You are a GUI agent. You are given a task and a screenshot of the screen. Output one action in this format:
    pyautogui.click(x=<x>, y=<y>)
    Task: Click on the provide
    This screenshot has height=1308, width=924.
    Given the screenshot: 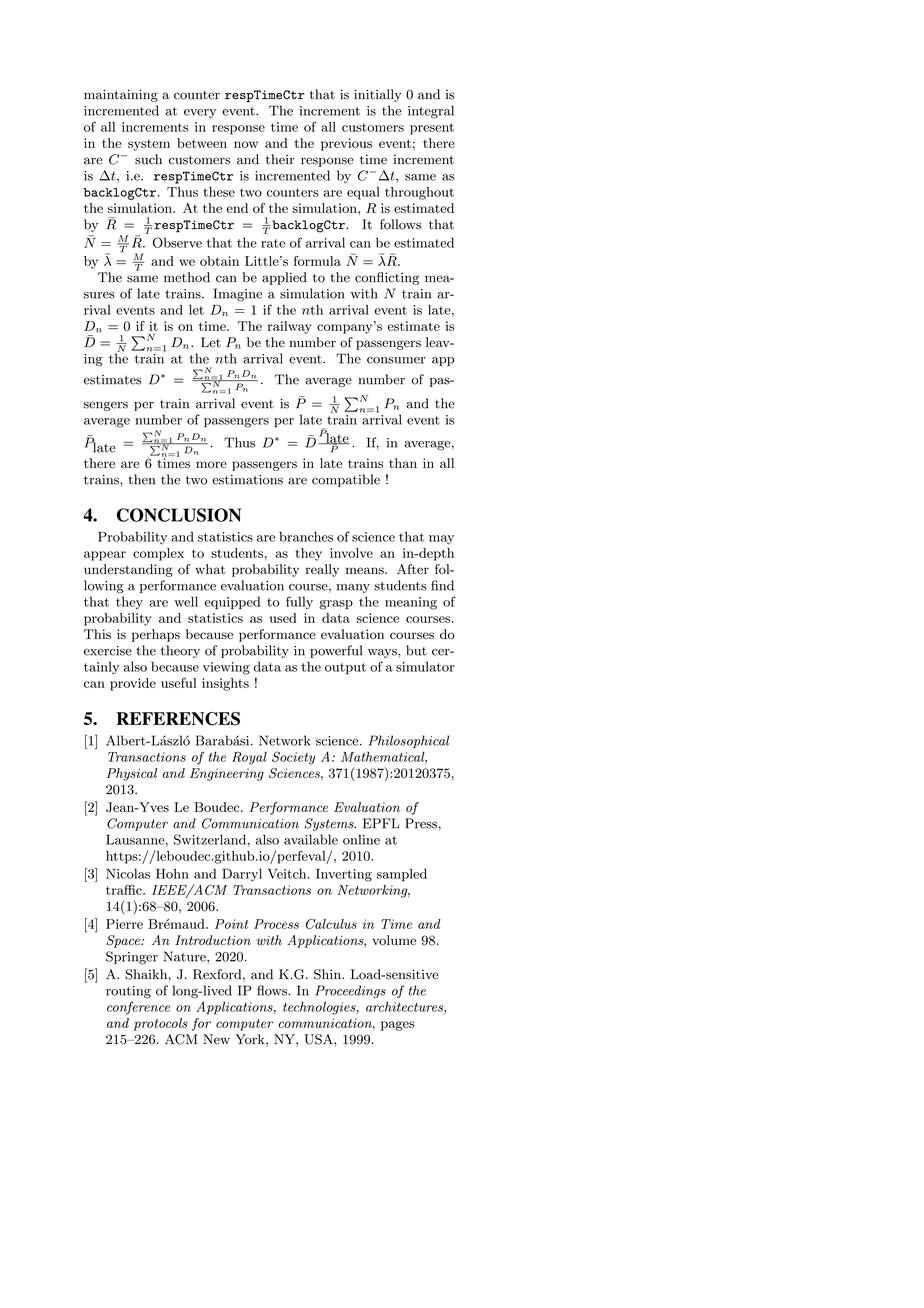 What is the action you would take?
    pyautogui.click(x=133, y=684)
